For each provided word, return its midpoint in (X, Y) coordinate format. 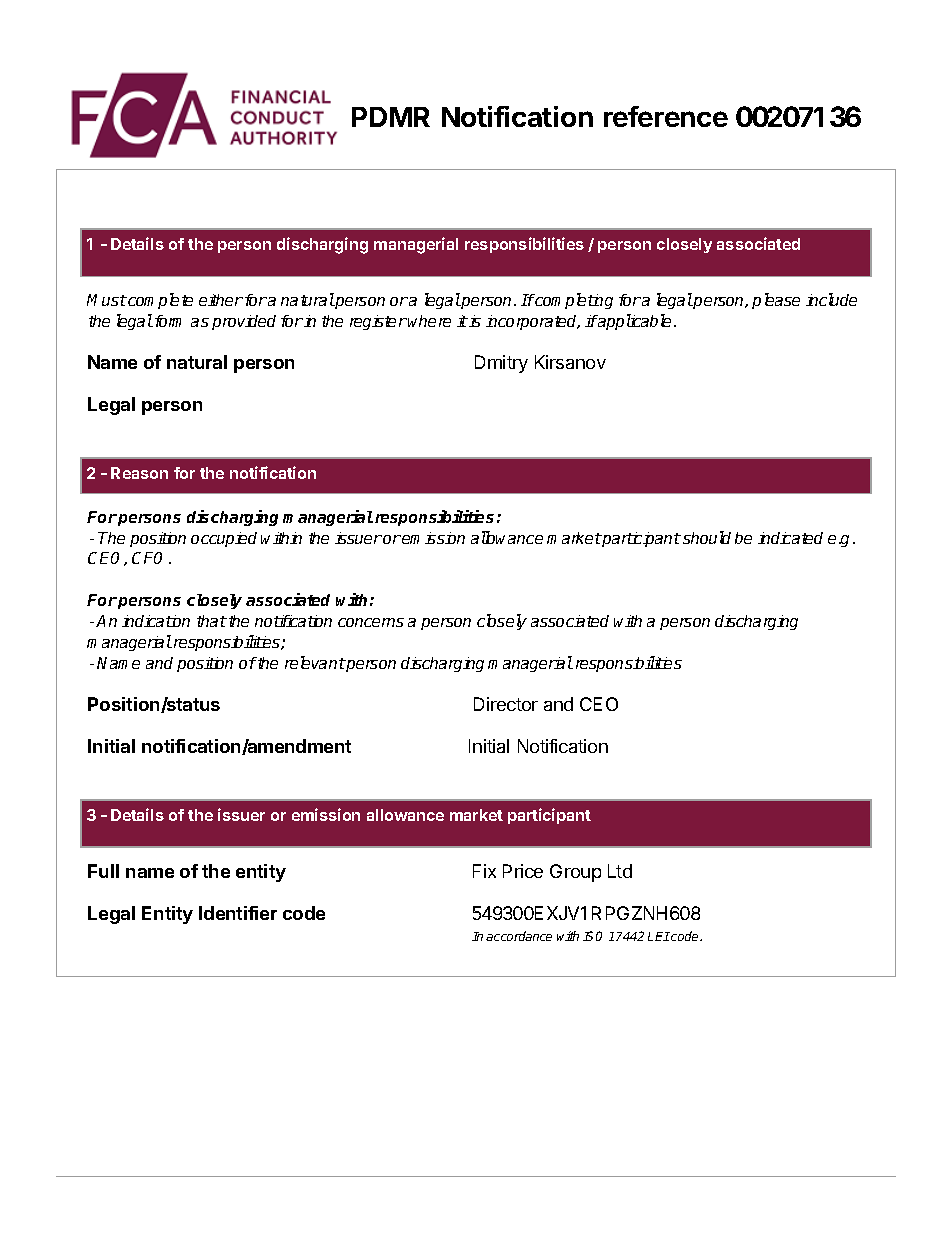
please (776, 301)
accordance (519, 936)
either (221, 300)
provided (244, 322)
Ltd (620, 871)
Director (506, 704)
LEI (659, 936)
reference (666, 116)
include (831, 299)
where (429, 321)
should (707, 537)
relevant (315, 662)
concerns (371, 622)
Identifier (238, 913)
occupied (224, 539)
